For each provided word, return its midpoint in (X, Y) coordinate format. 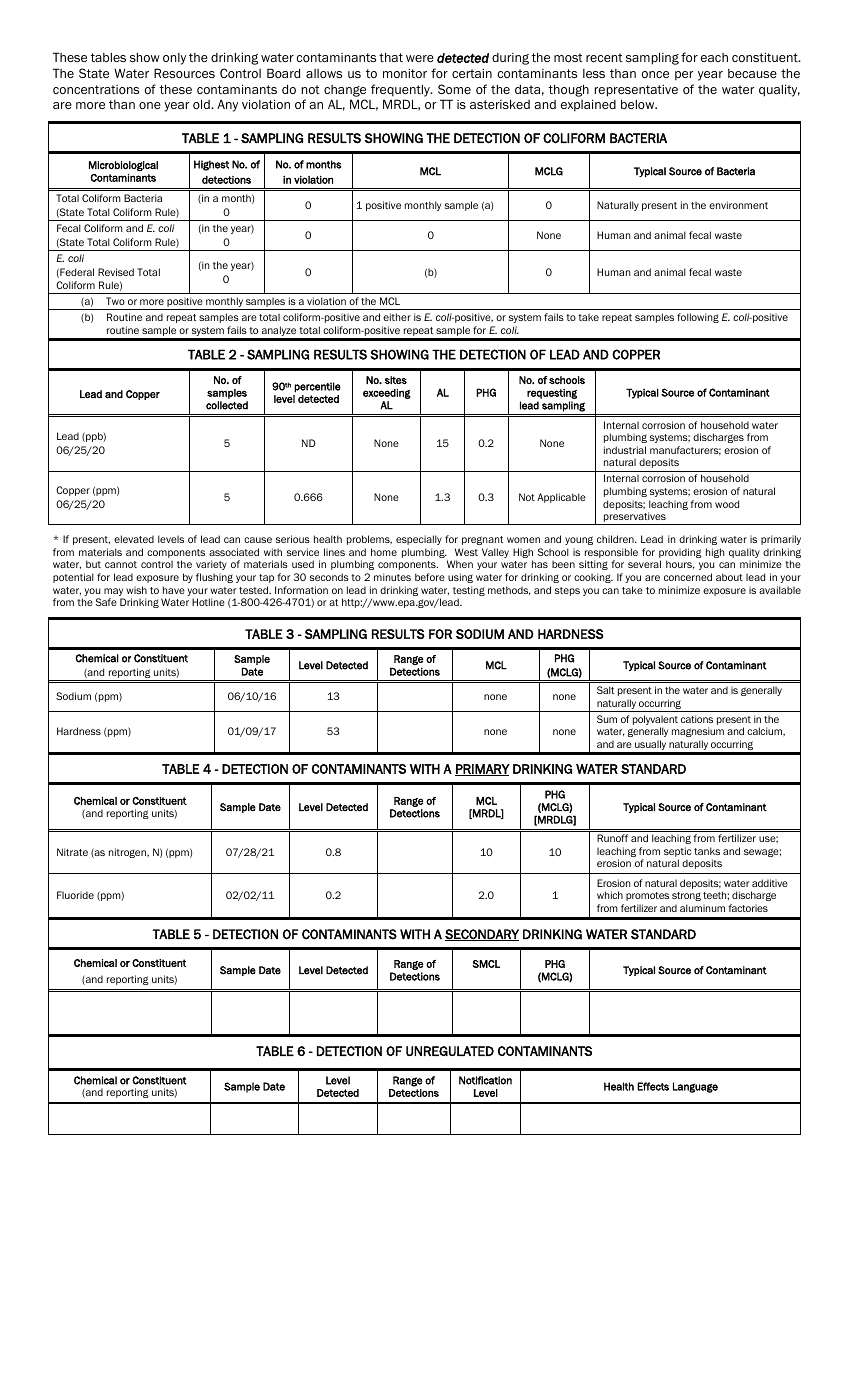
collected (227, 405)
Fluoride (75, 895)
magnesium (698, 732)
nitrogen (128, 853)
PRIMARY (482, 770)
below (639, 104)
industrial (625, 450)
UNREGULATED (450, 1051)
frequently (401, 90)
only (174, 59)
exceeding (387, 394)
